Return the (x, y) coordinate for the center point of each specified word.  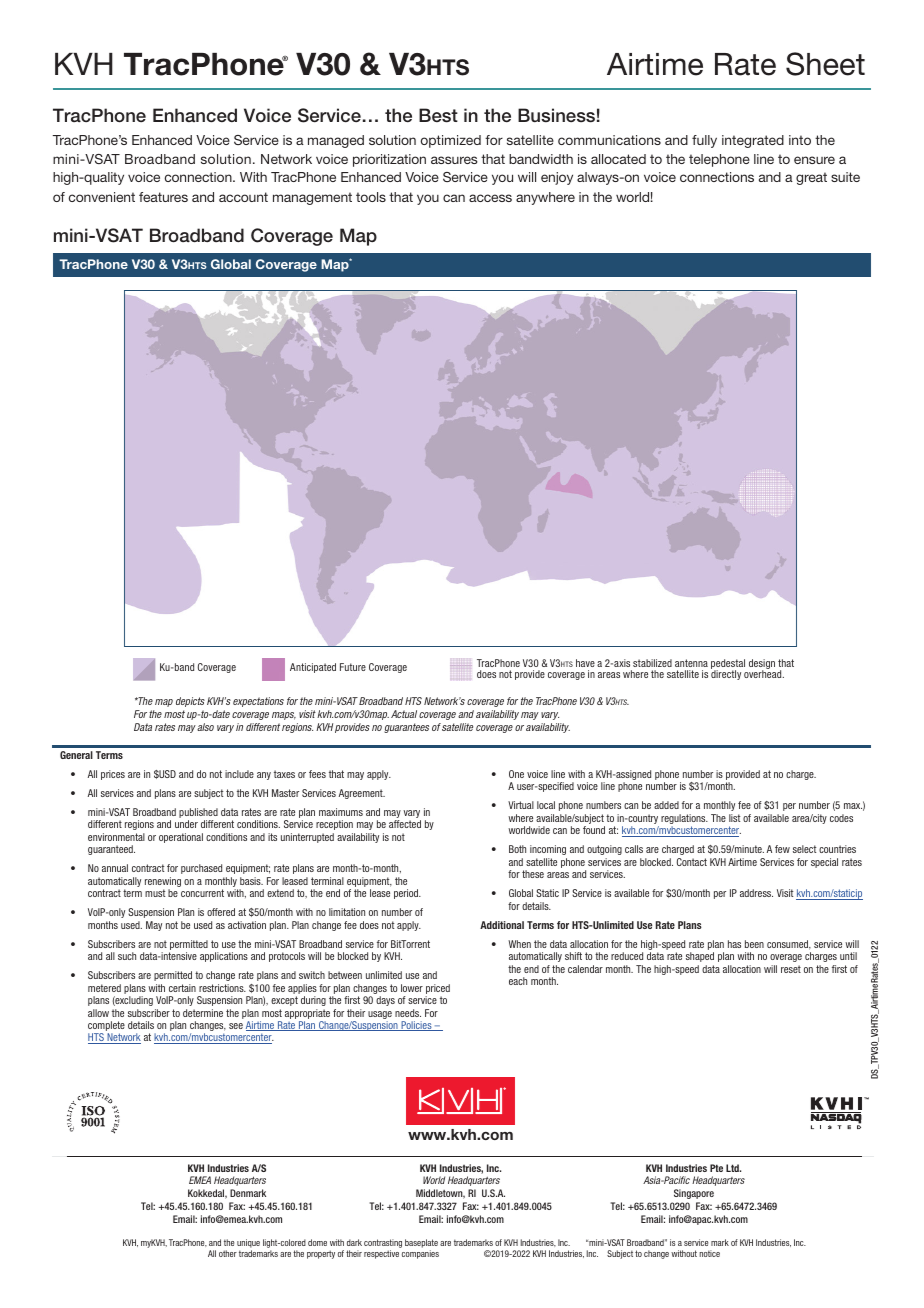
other (228, 1253)
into (800, 140)
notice (709, 1253)
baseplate (421, 1243)
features (163, 197)
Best (438, 115)
